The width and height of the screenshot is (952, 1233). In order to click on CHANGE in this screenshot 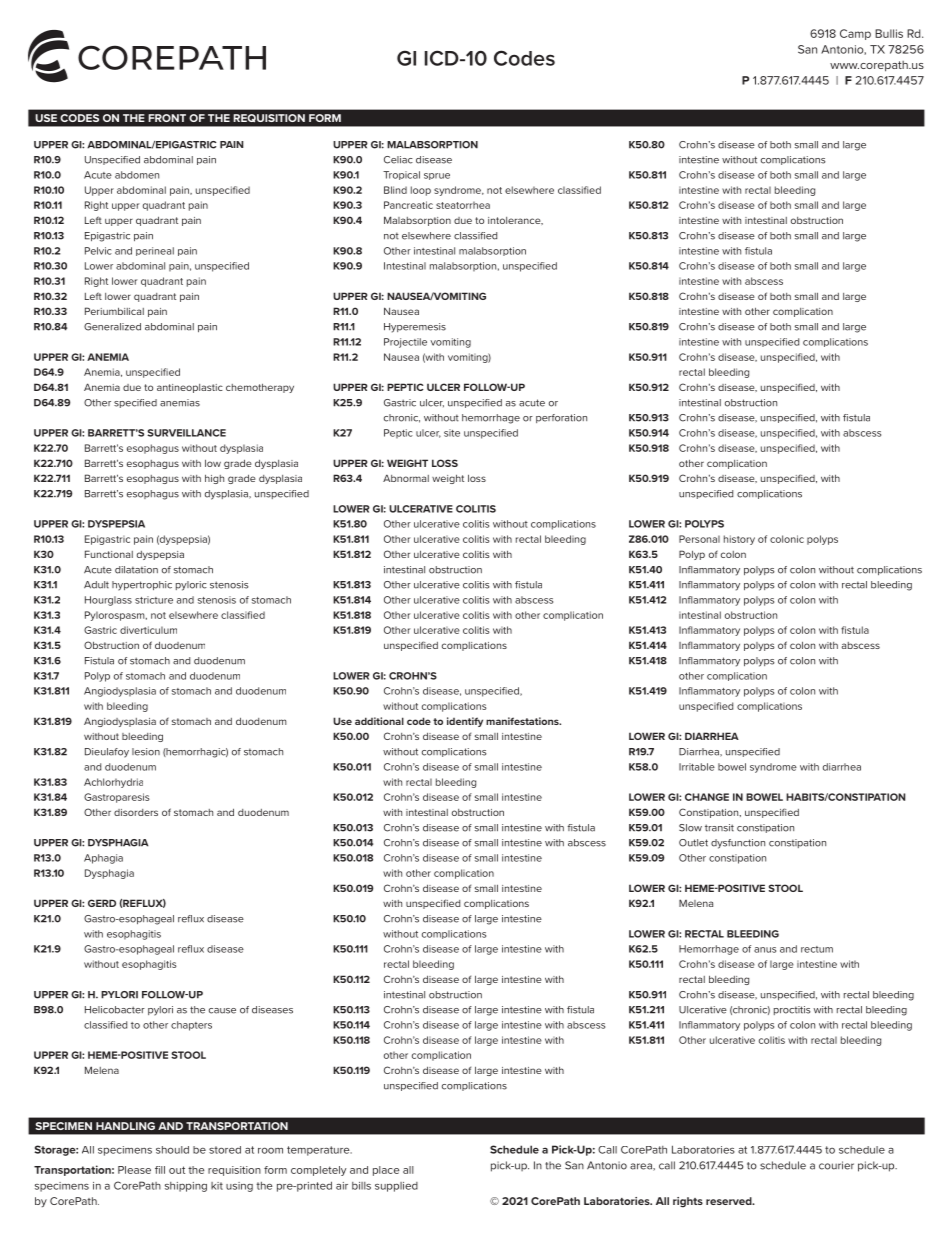, I will do `click(707, 797)`.
